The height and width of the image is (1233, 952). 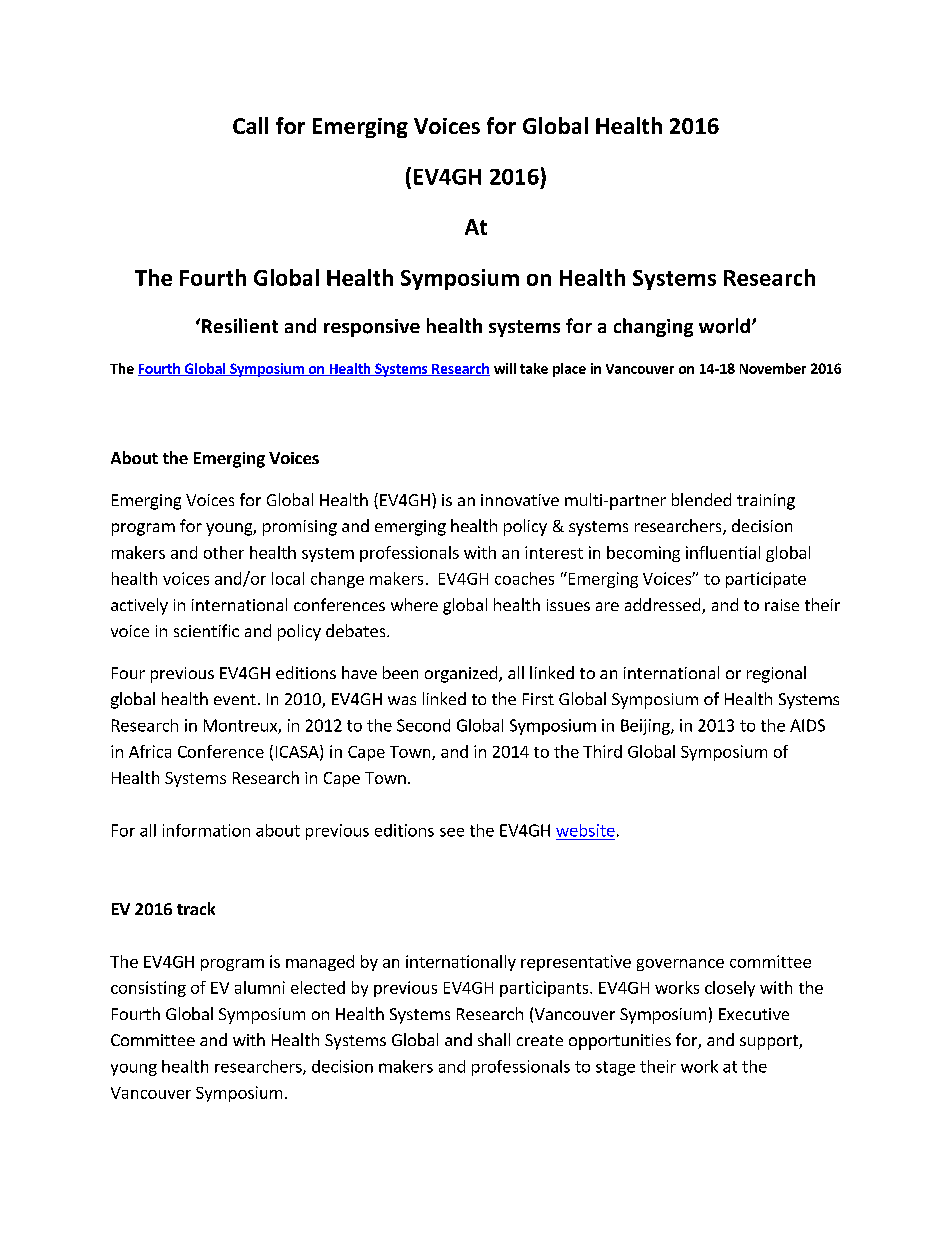 What do you see at coordinates (773, 368) in the image?
I see `November` at bounding box center [773, 368].
